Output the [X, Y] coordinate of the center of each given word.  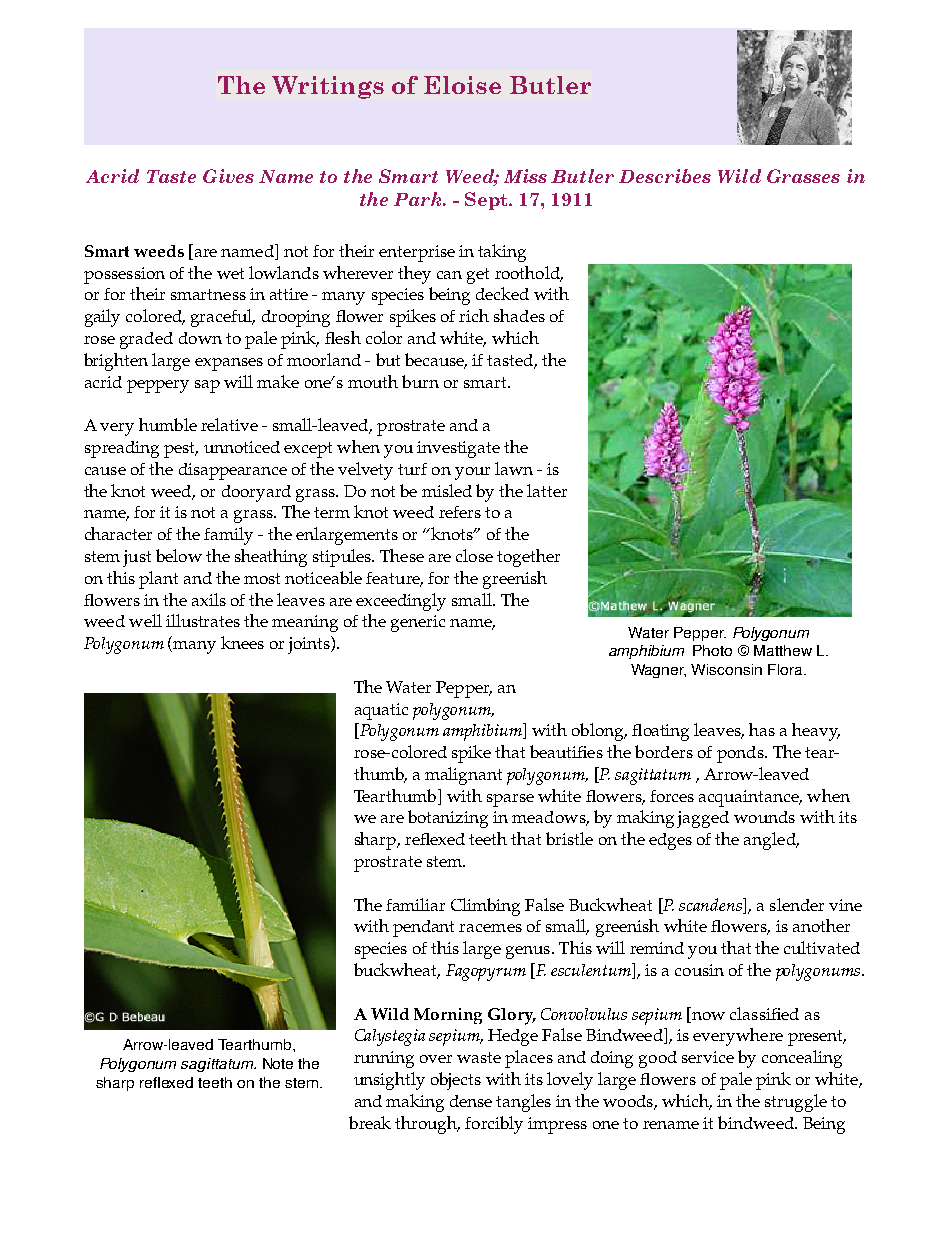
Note [278, 1063]
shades [519, 315]
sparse [510, 800]
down [200, 338]
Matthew [783, 650]
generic [418, 623]
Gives [228, 176]
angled [771, 841]
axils [209, 599]
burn [420, 381]
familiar [415, 904]
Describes [665, 176]
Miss [525, 176]
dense [471, 1101]
